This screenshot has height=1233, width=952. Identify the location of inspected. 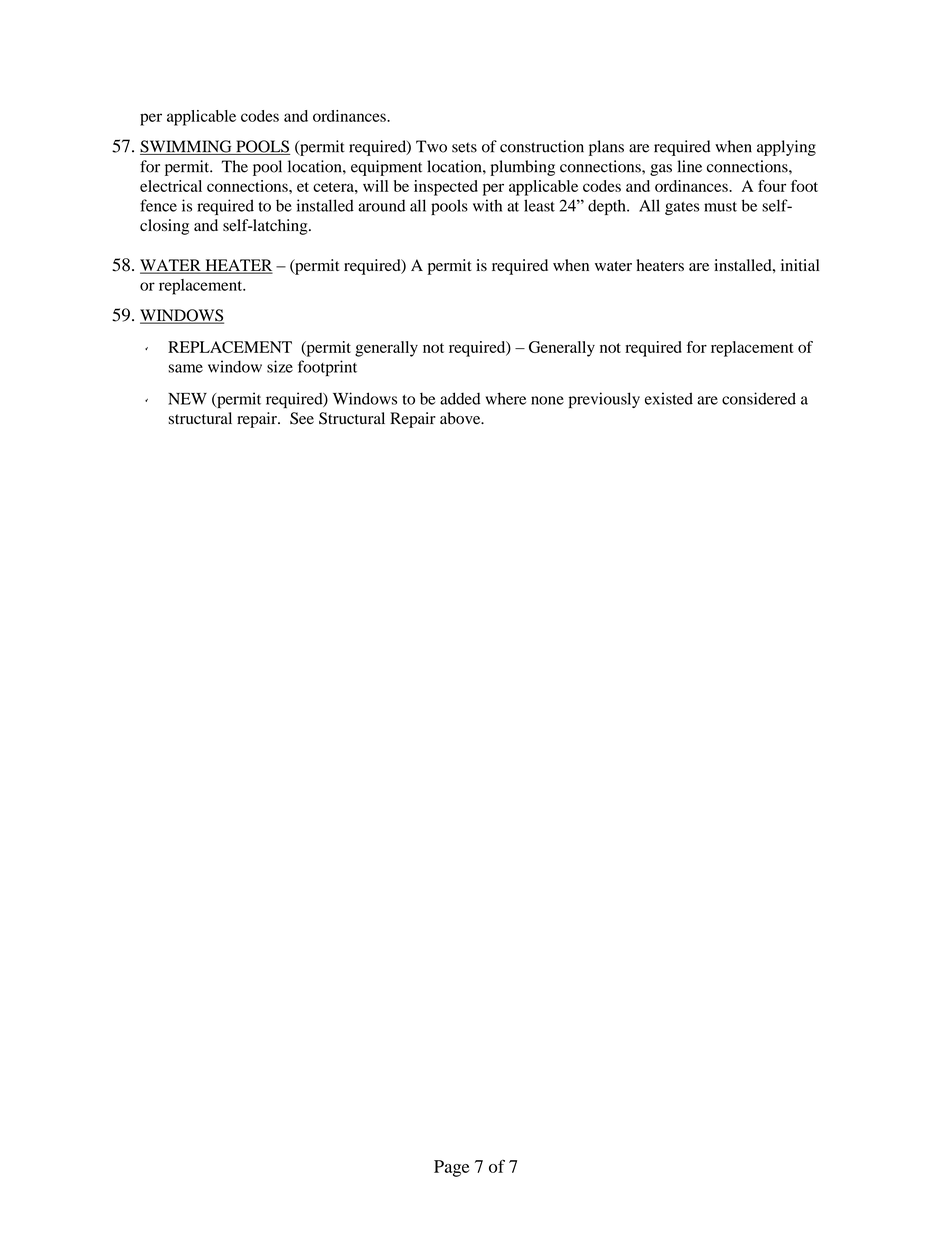
(446, 188).
